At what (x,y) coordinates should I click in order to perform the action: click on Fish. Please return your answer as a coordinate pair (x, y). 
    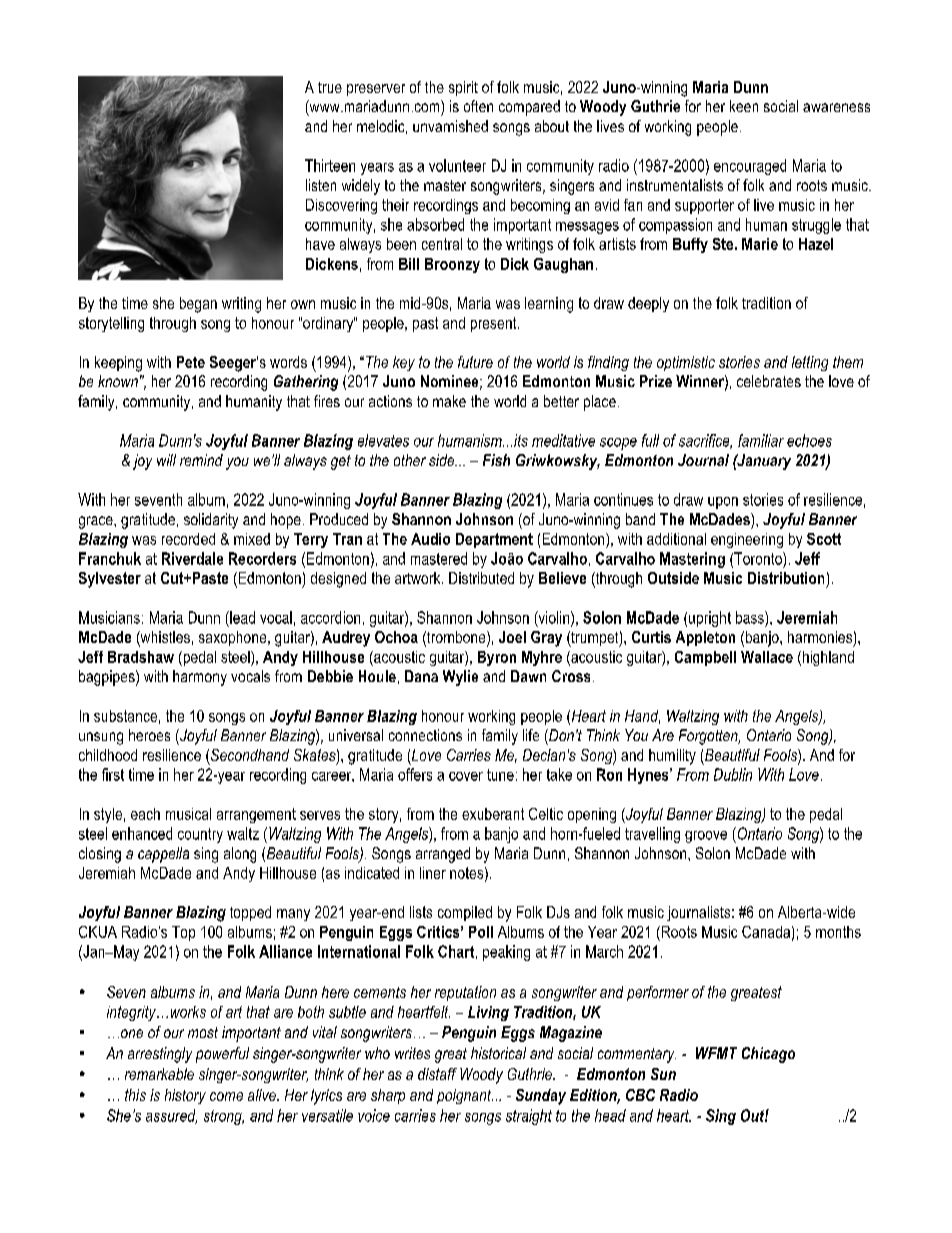
    Looking at the image, I should click on (496, 460).
